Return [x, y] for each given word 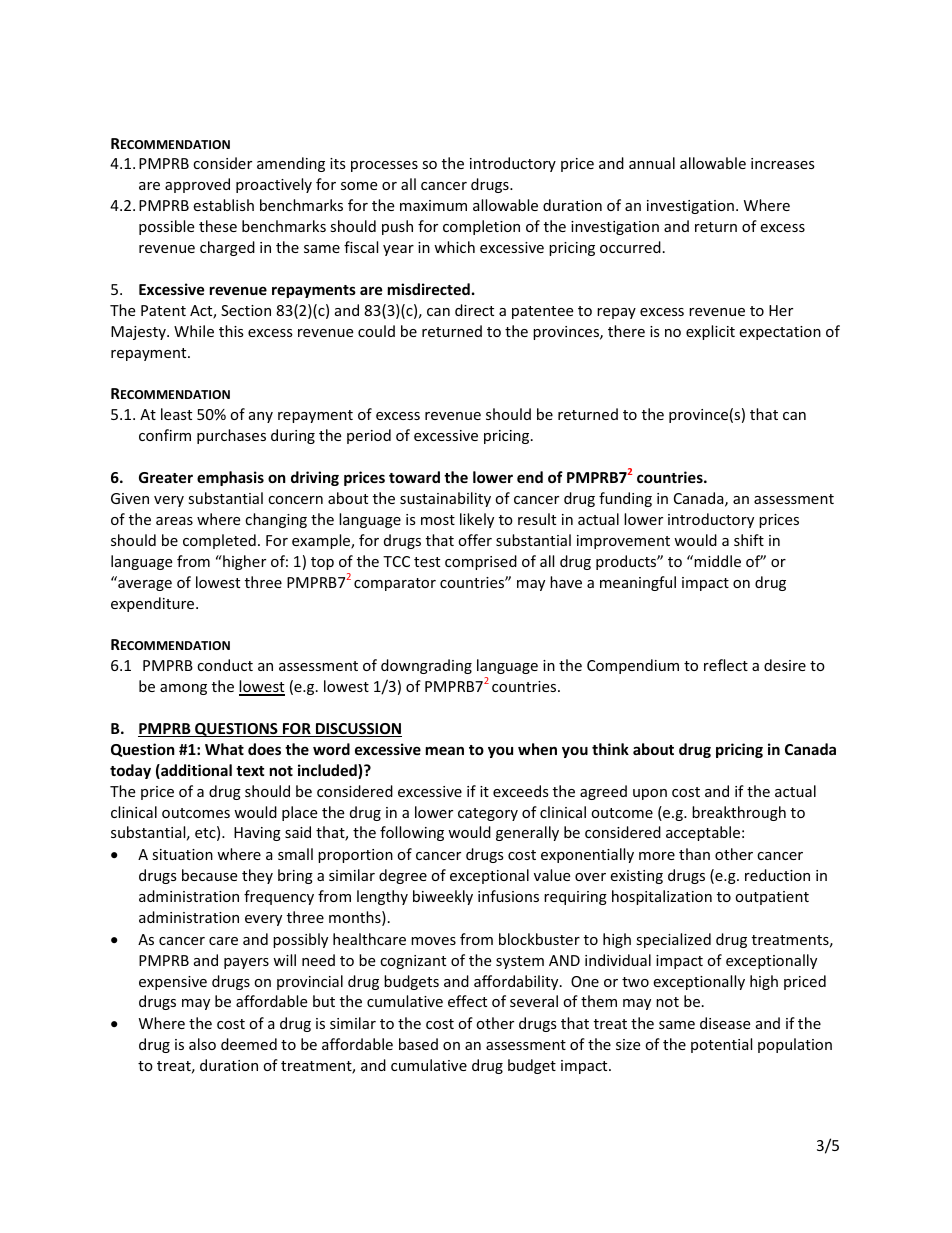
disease [725, 1023]
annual [652, 163]
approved [197, 185]
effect [467, 1001]
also [202, 1044]
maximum [433, 205]
